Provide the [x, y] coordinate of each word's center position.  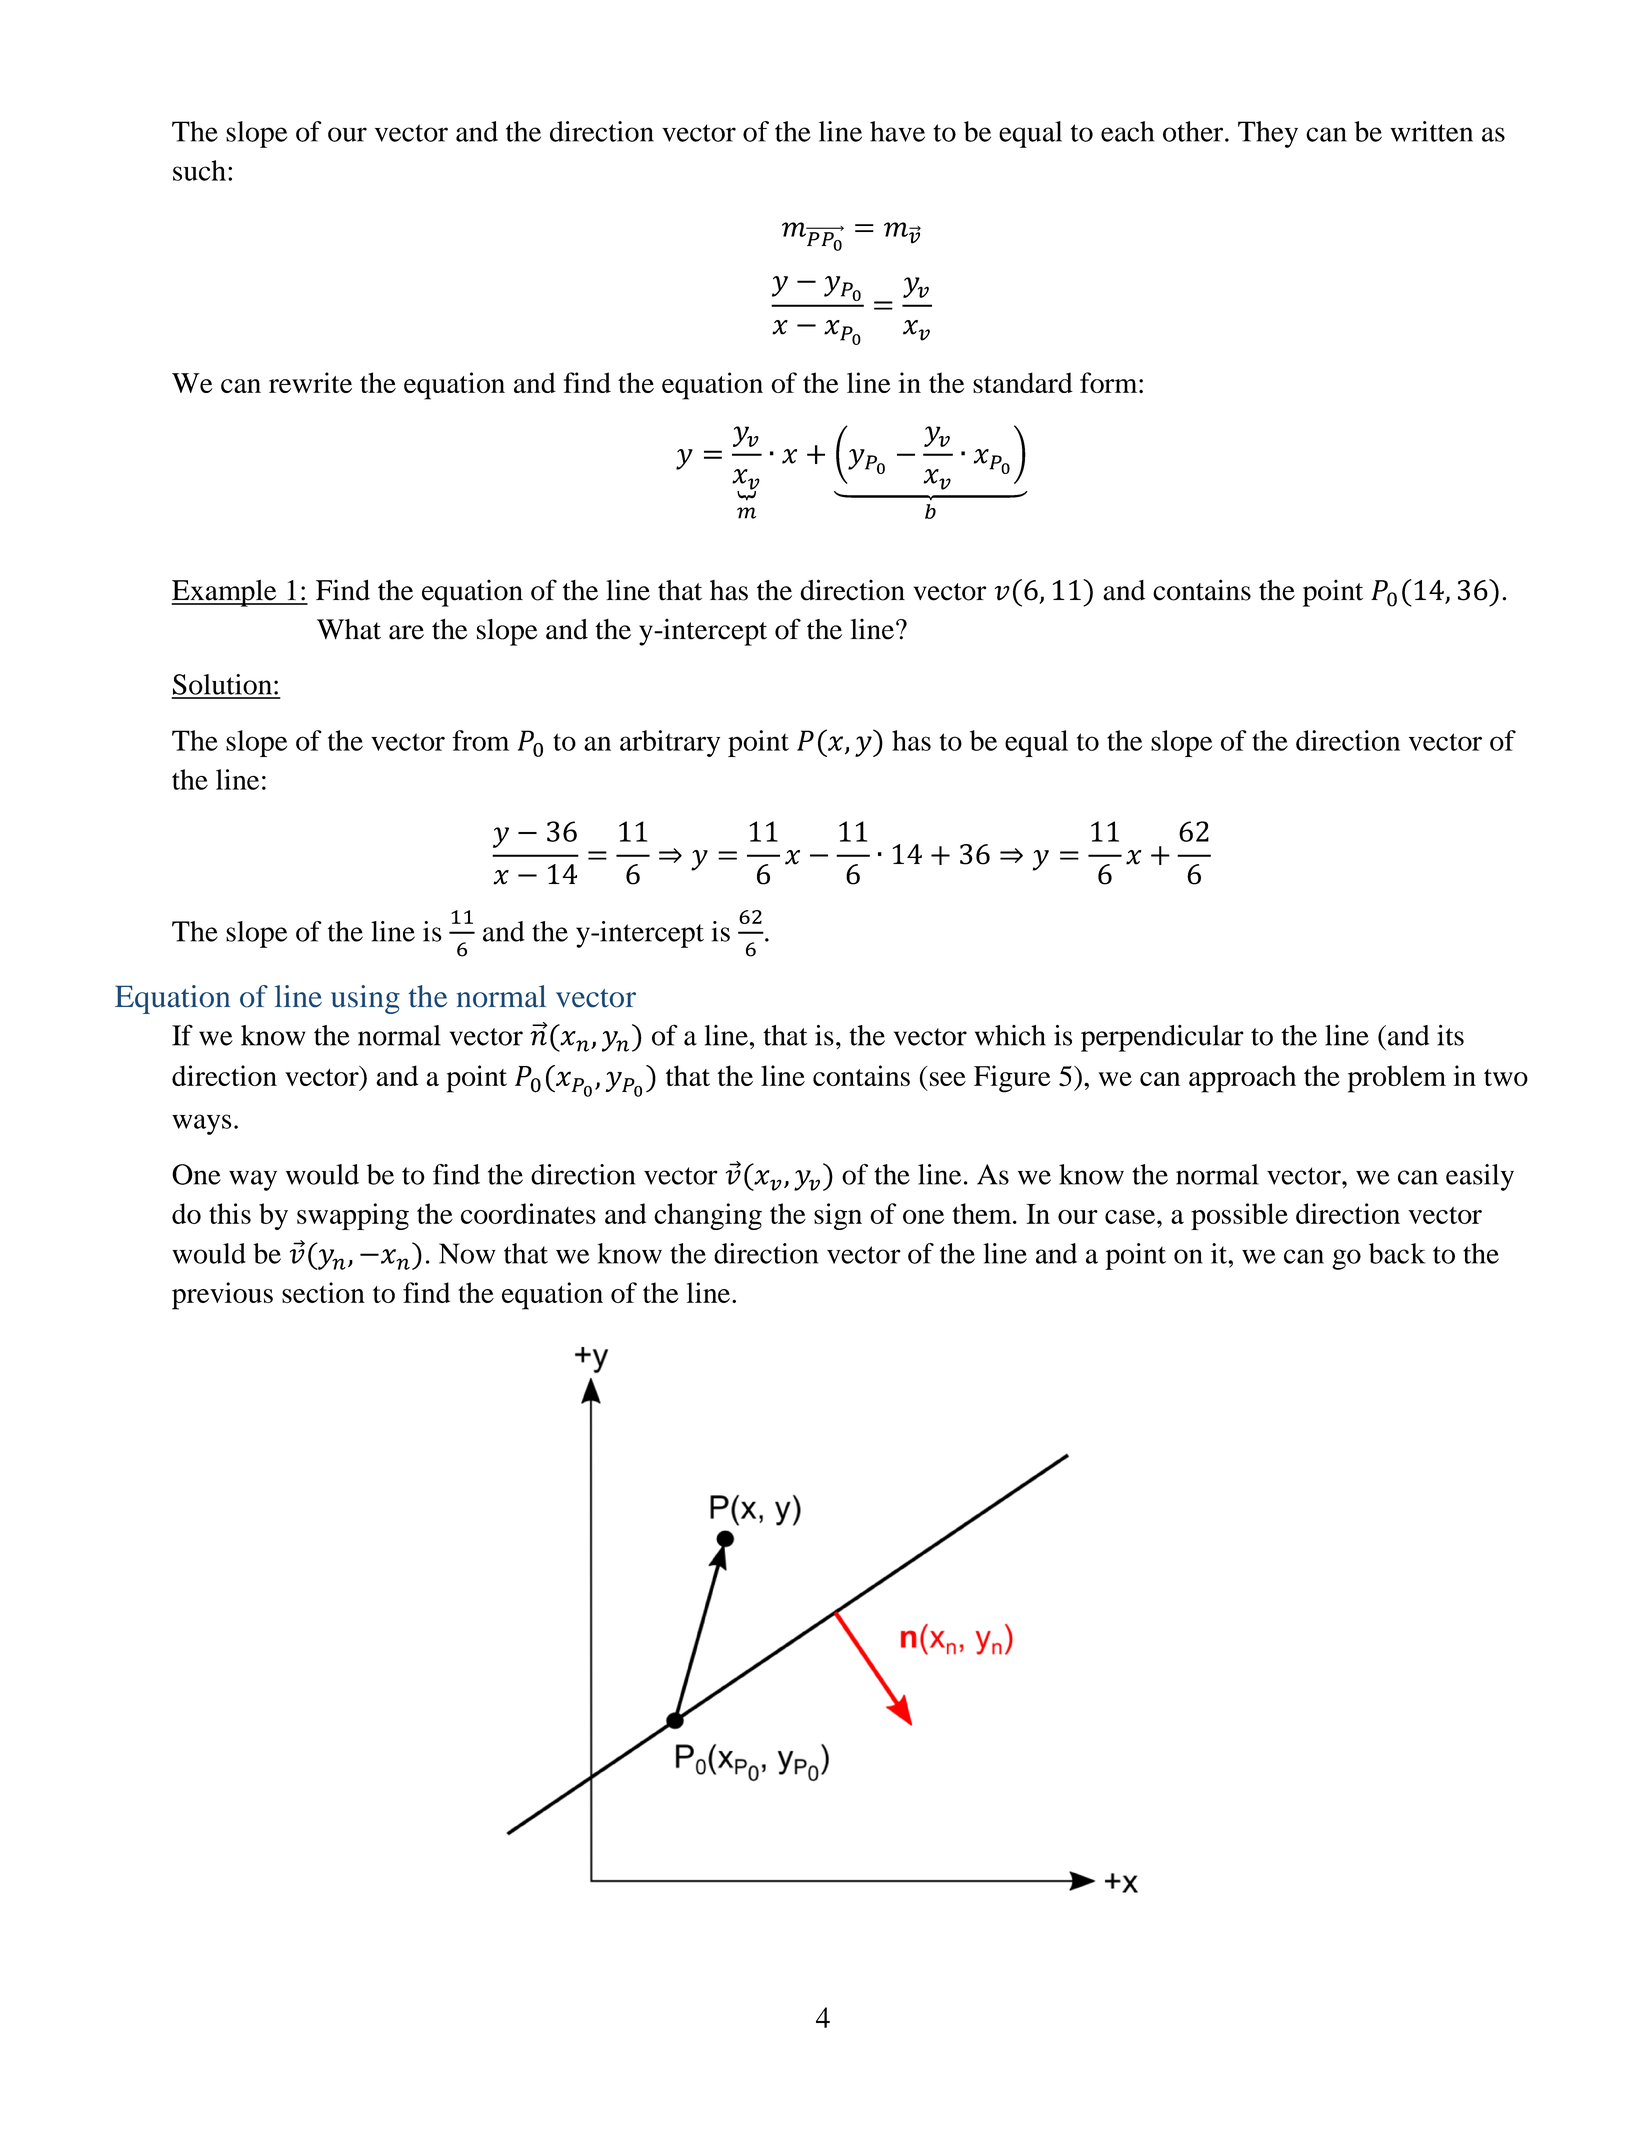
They [1268, 134]
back [1397, 1253]
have [897, 131]
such [199, 170]
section [323, 1292]
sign [838, 1216]
